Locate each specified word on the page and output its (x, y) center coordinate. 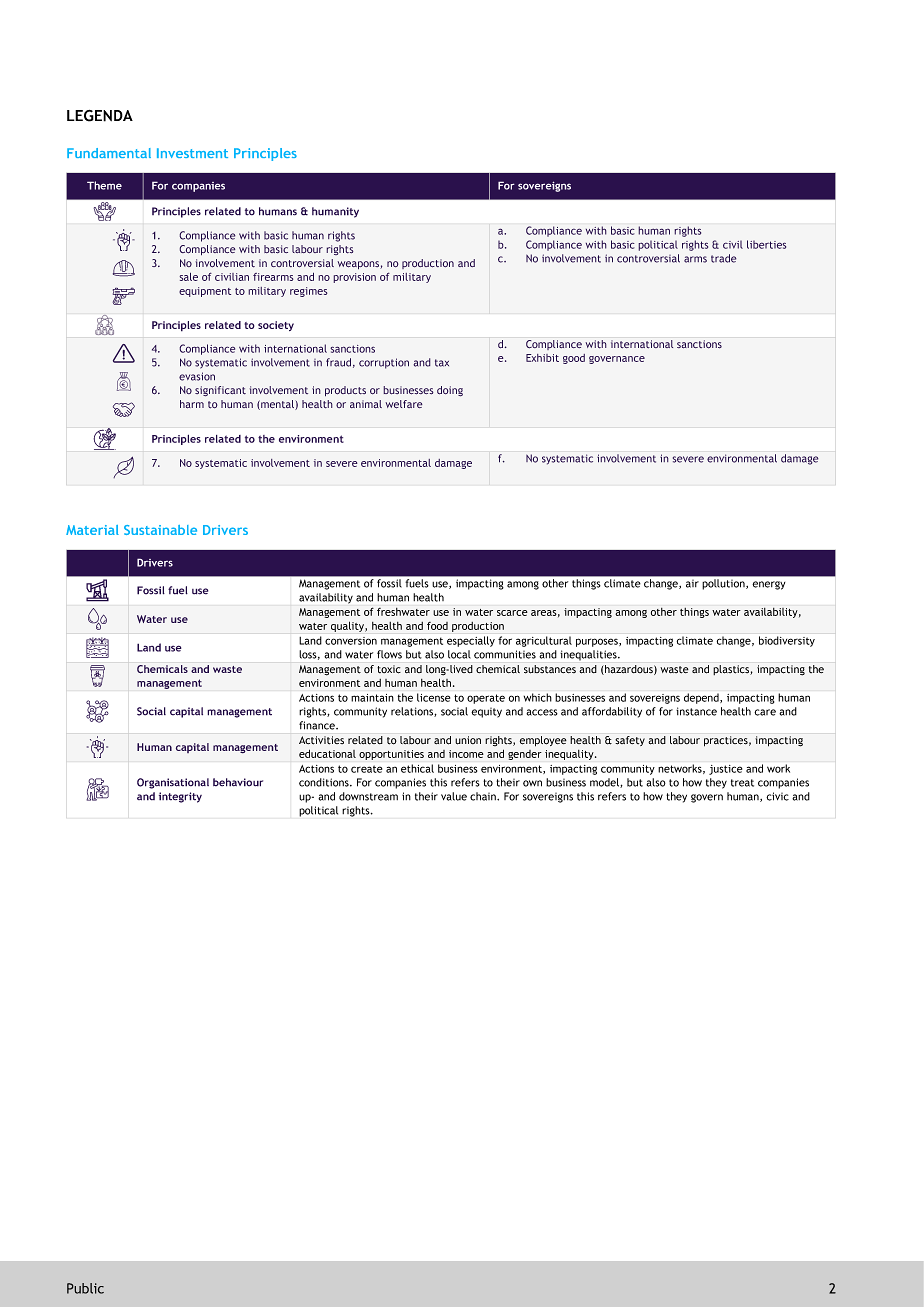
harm (192, 404)
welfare (404, 404)
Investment (192, 153)
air (692, 584)
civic (777, 796)
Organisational (173, 783)
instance (696, 711)
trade (724, 258)
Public (85, 1288)
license (433, 697)
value (454, 796)
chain (484, 796)
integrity (180, 797)
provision (354, 278)
